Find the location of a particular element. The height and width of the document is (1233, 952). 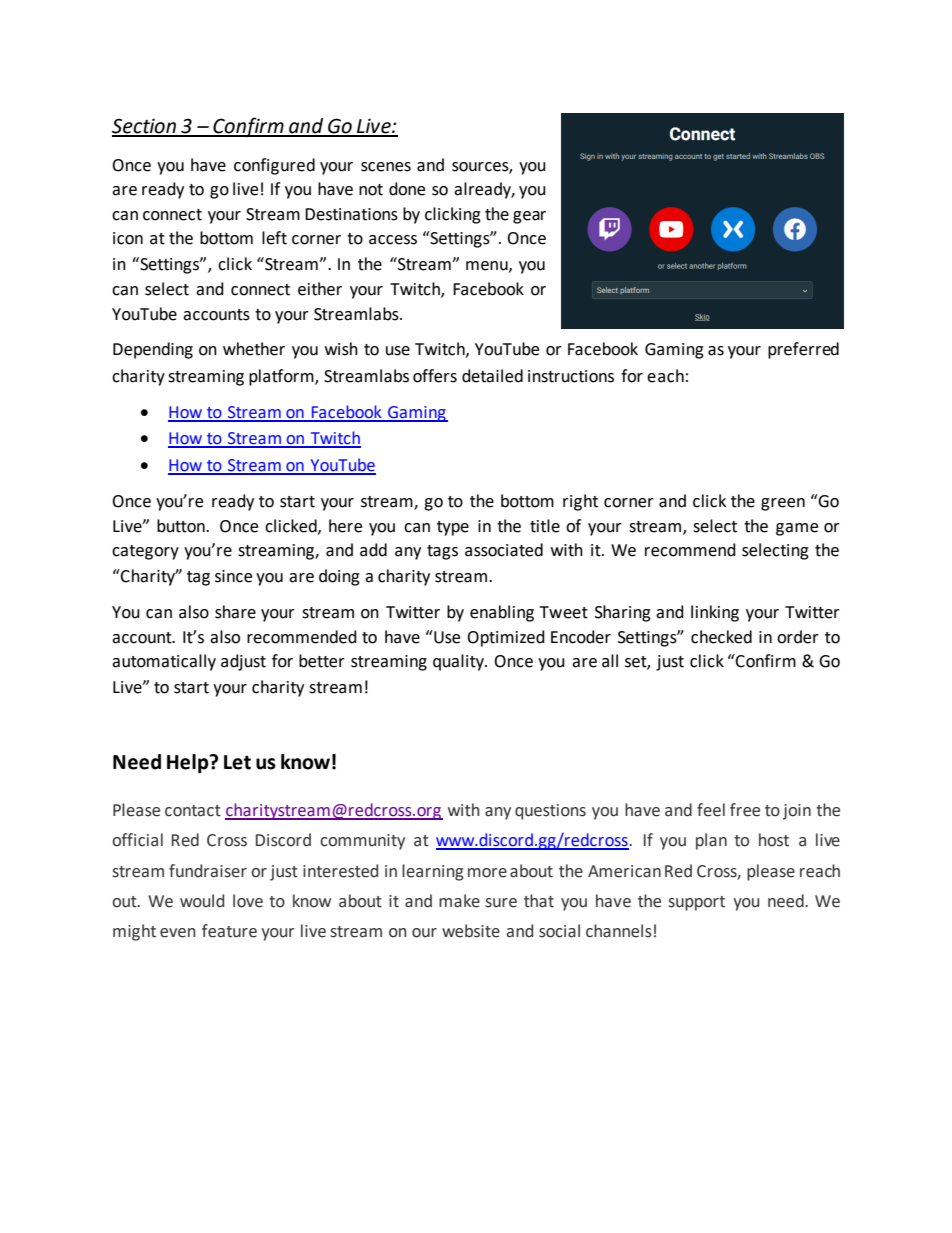

scenes is located at coordinates (386, 167).
